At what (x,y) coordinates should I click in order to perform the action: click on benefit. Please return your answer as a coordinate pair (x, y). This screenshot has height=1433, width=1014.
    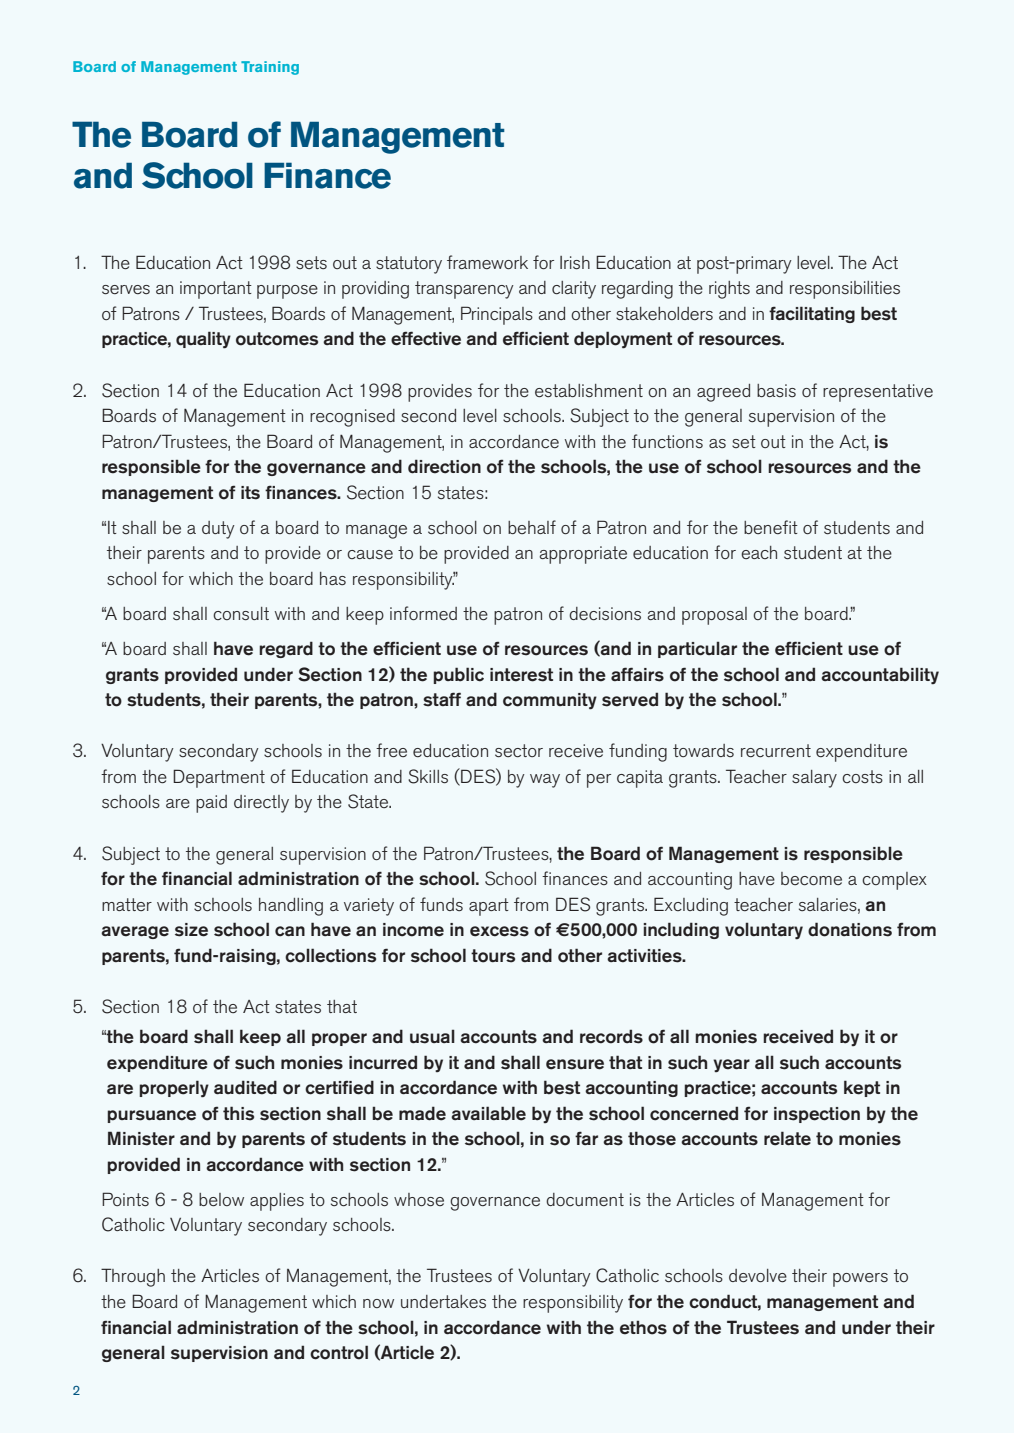
    Looking at the image, I should click on (771, 527).
